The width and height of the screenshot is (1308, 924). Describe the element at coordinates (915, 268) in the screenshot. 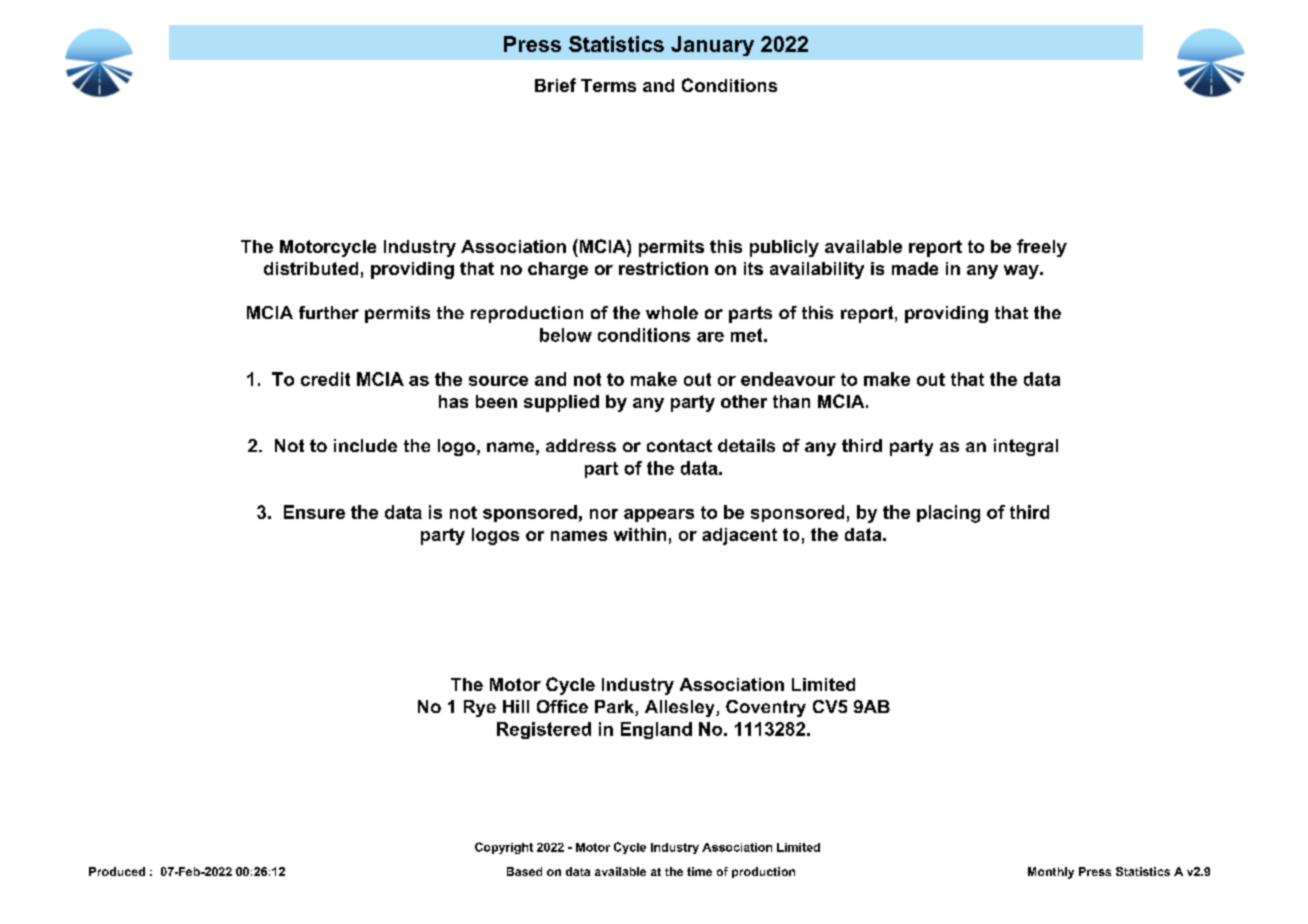

I see `made` at that location.
